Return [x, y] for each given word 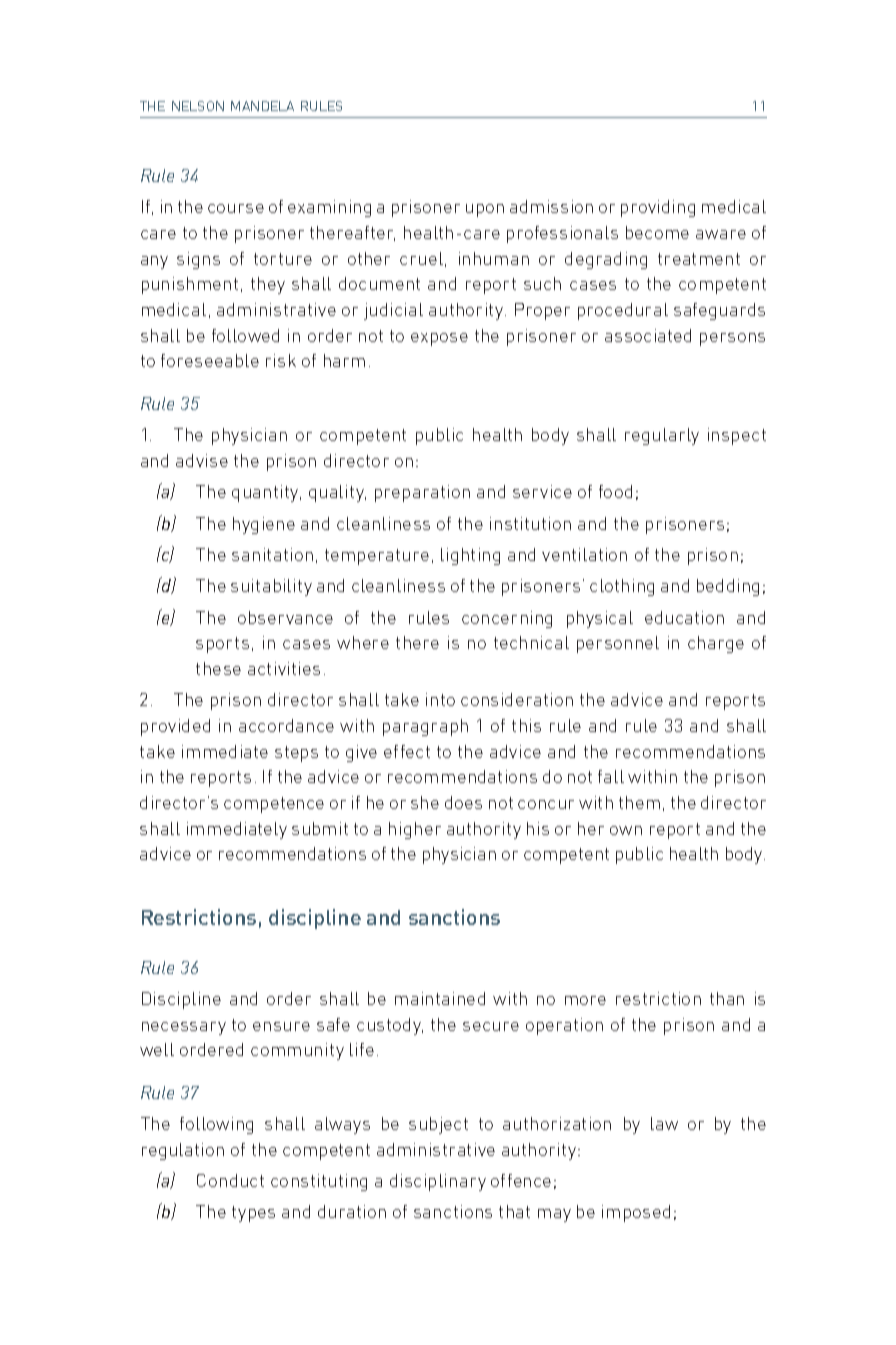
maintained [440, 998]
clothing [622, 587]
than [727, 998]
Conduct [230, 1180]
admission [551, 206]
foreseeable [210, 360]
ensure [281, 1026]
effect [407, 751]
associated [648, 335]
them [639, 802]
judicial [393, 311]
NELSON [198, 106]
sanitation [272, 554]
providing [658, 208]
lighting [470, 556]
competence [274, 805]
